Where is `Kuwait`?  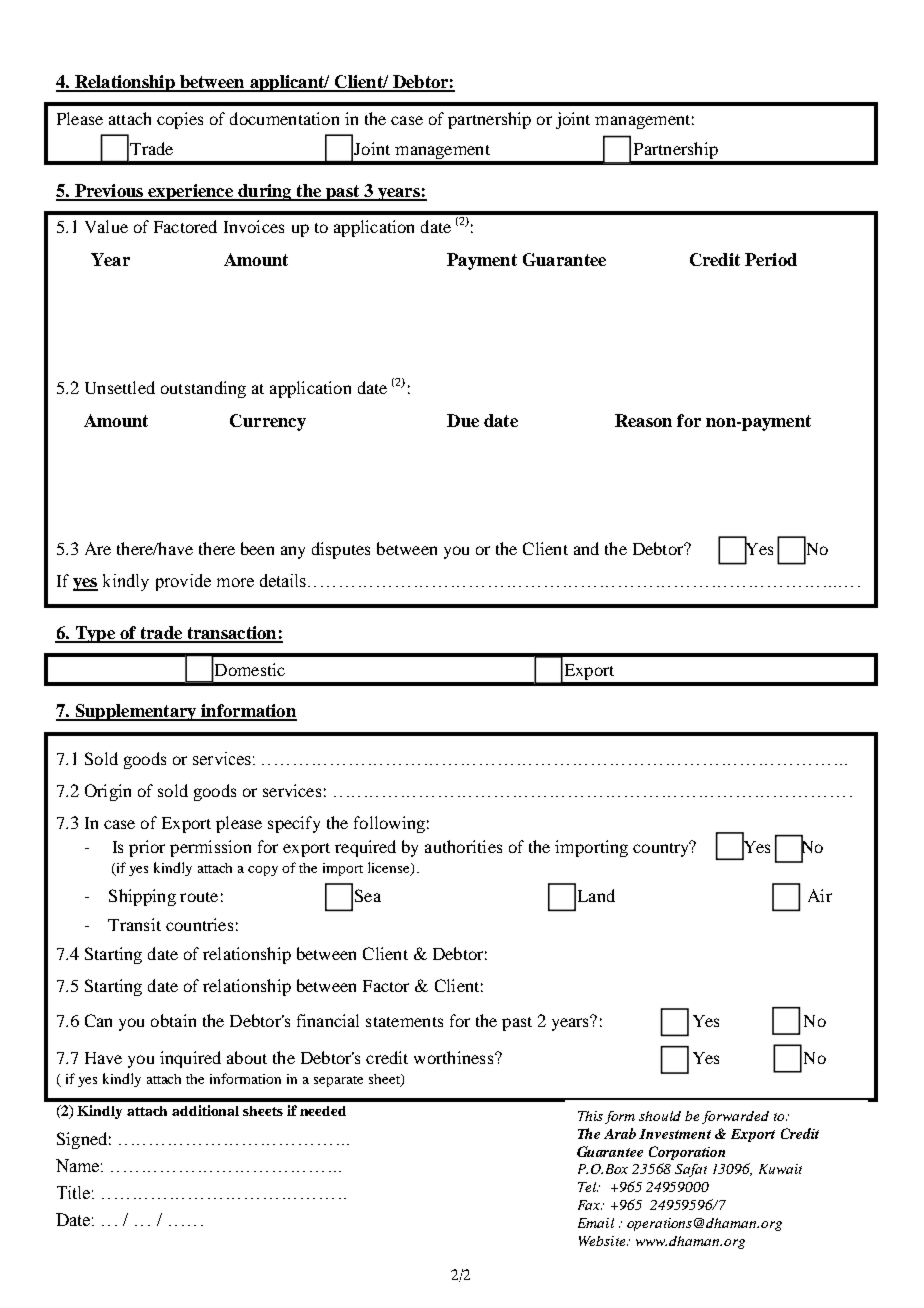
Kuwait is located at coordinates (780, 1169).
